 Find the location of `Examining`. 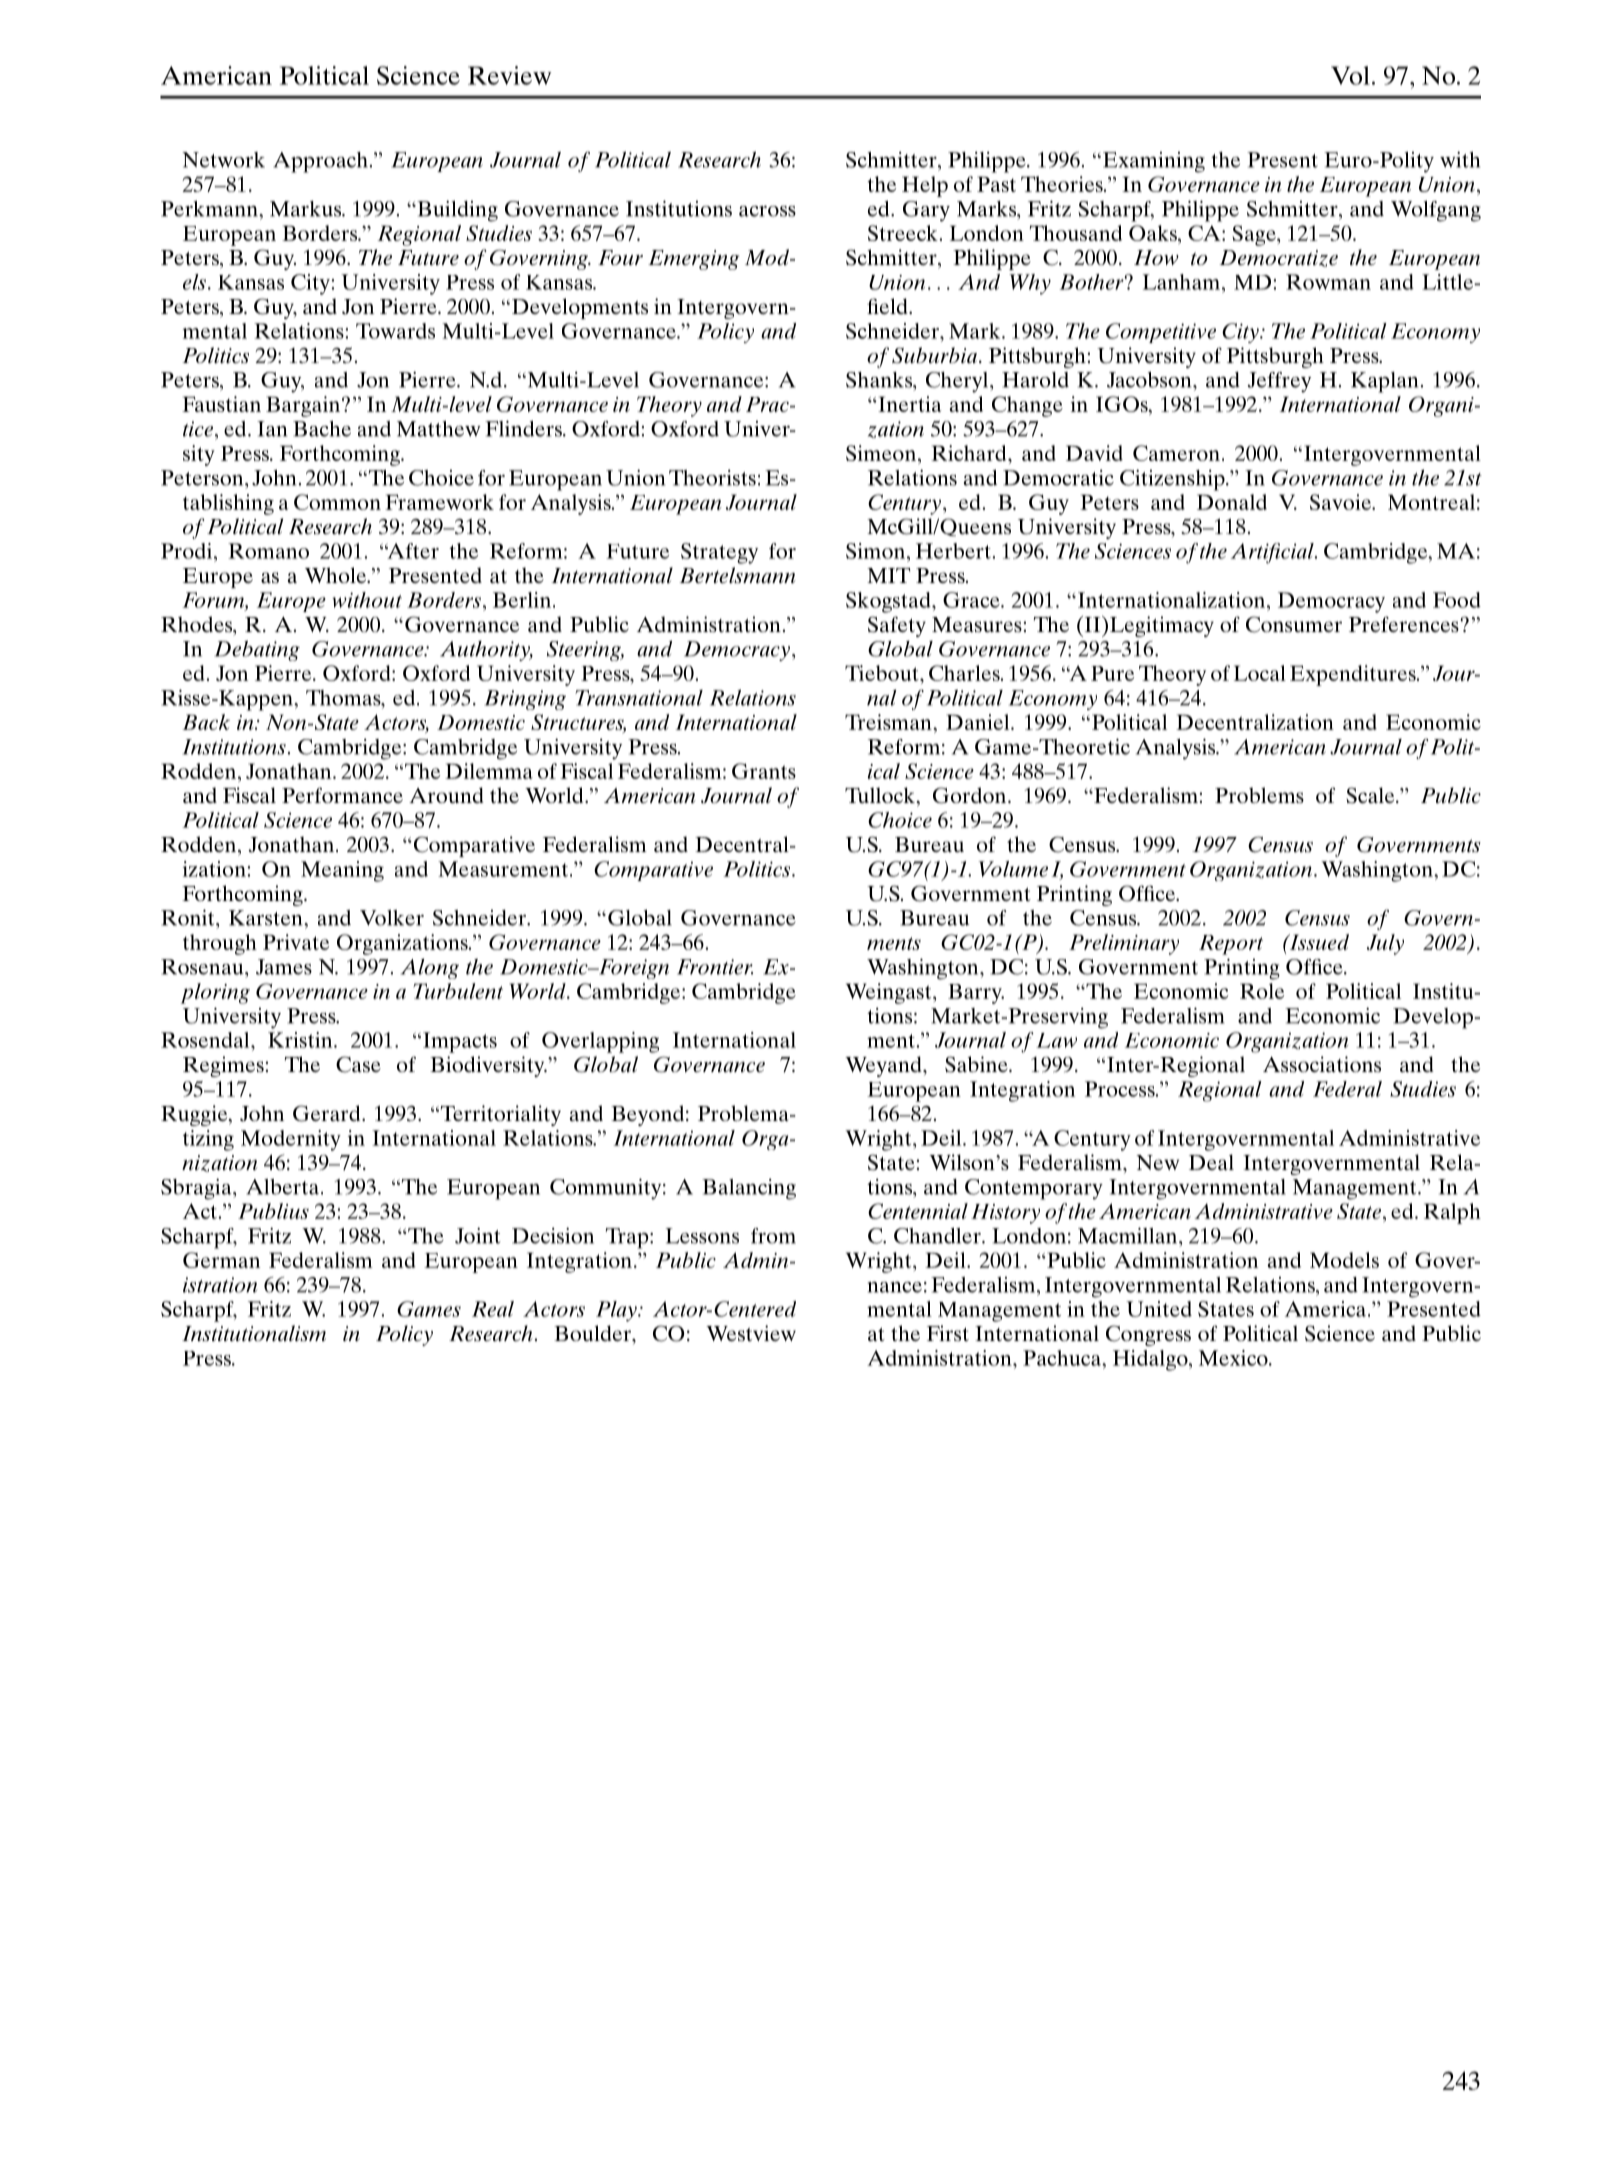

Examining is located at coordinates (1152, 162).
